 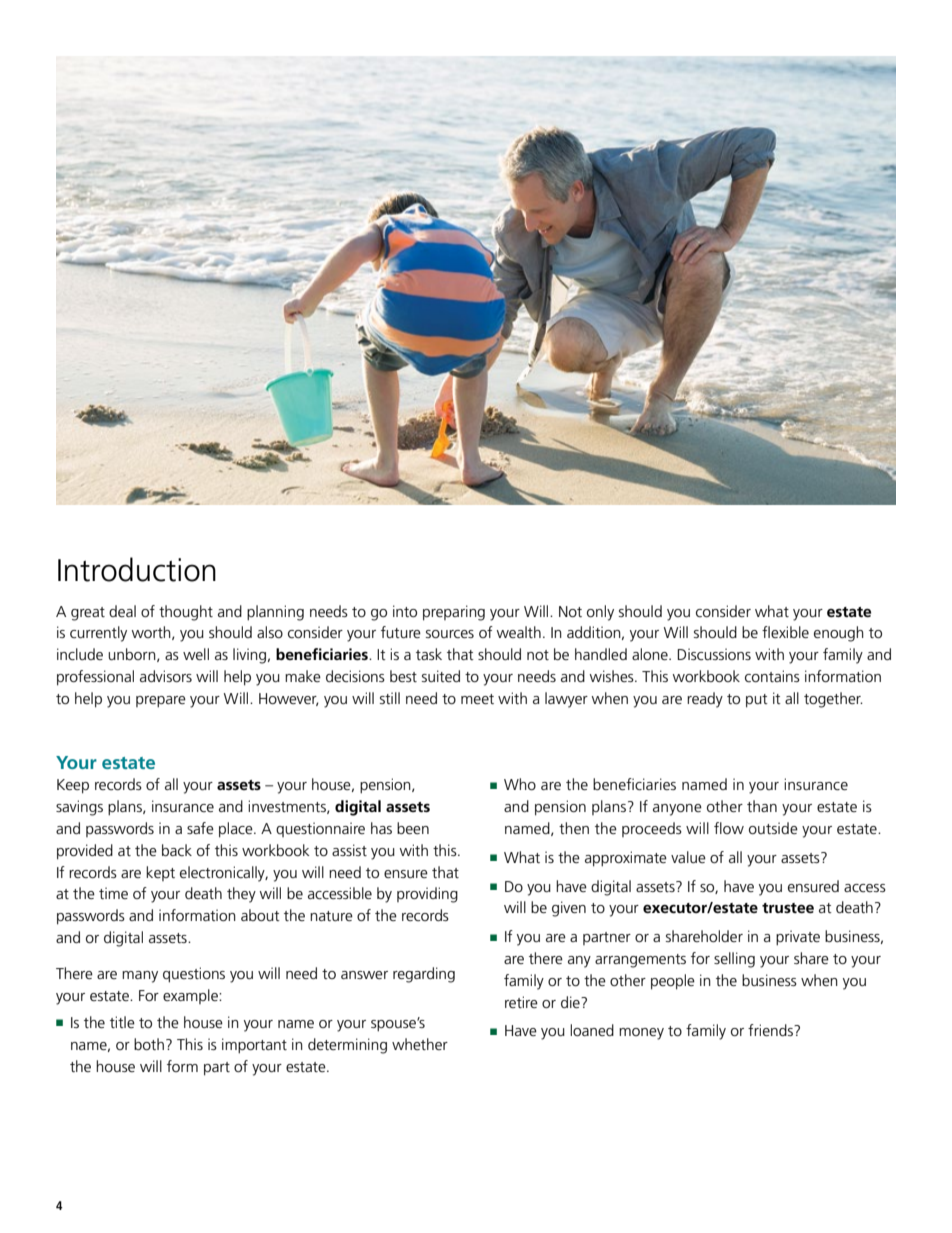 I want to click on Introduction, so click(x=137, y=569).
